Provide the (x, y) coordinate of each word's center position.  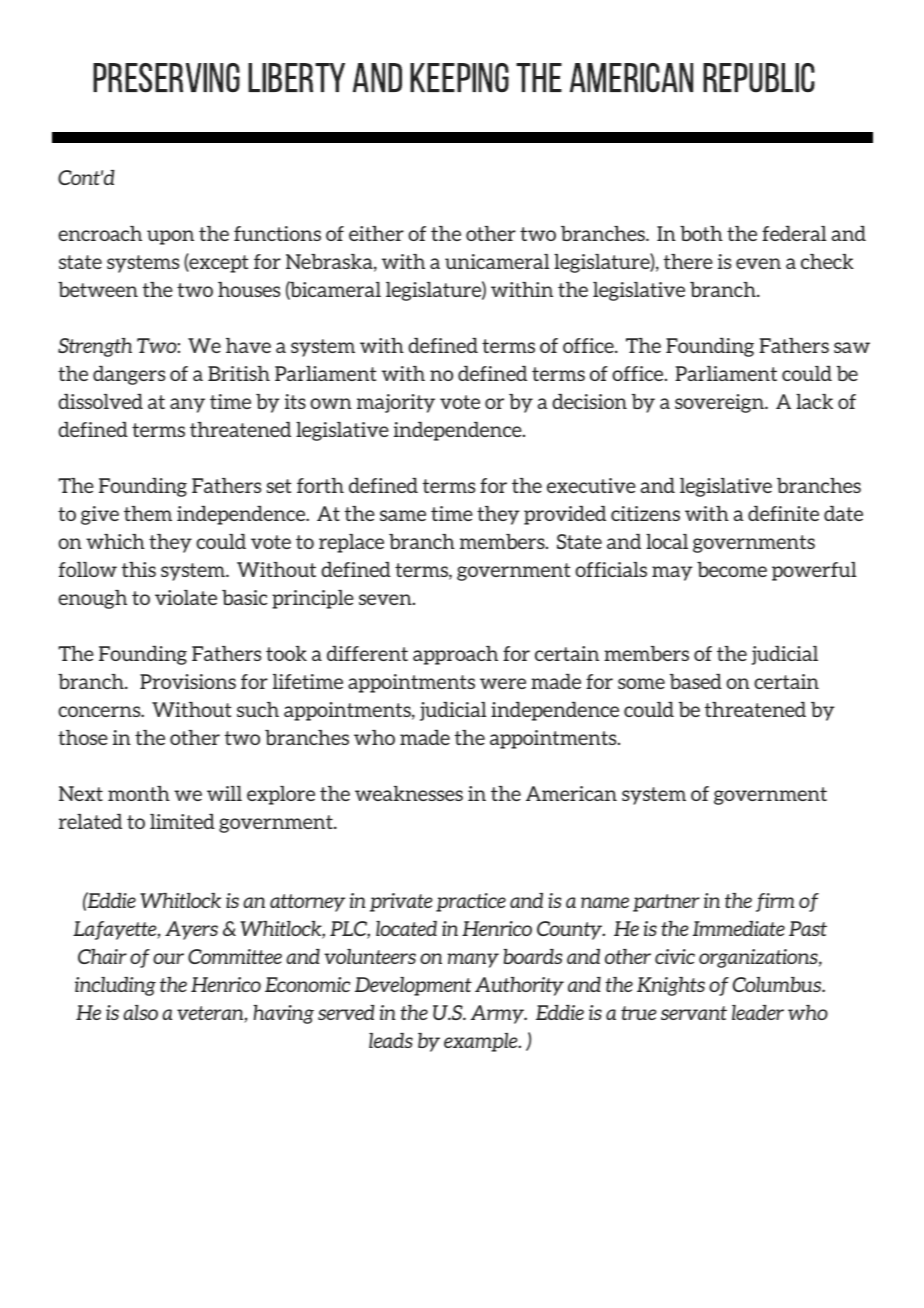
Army (499, 1014)
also (140, 1012)
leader (758, 1012)
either (376, 233)
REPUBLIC (759, 78)
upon (170, 237)
